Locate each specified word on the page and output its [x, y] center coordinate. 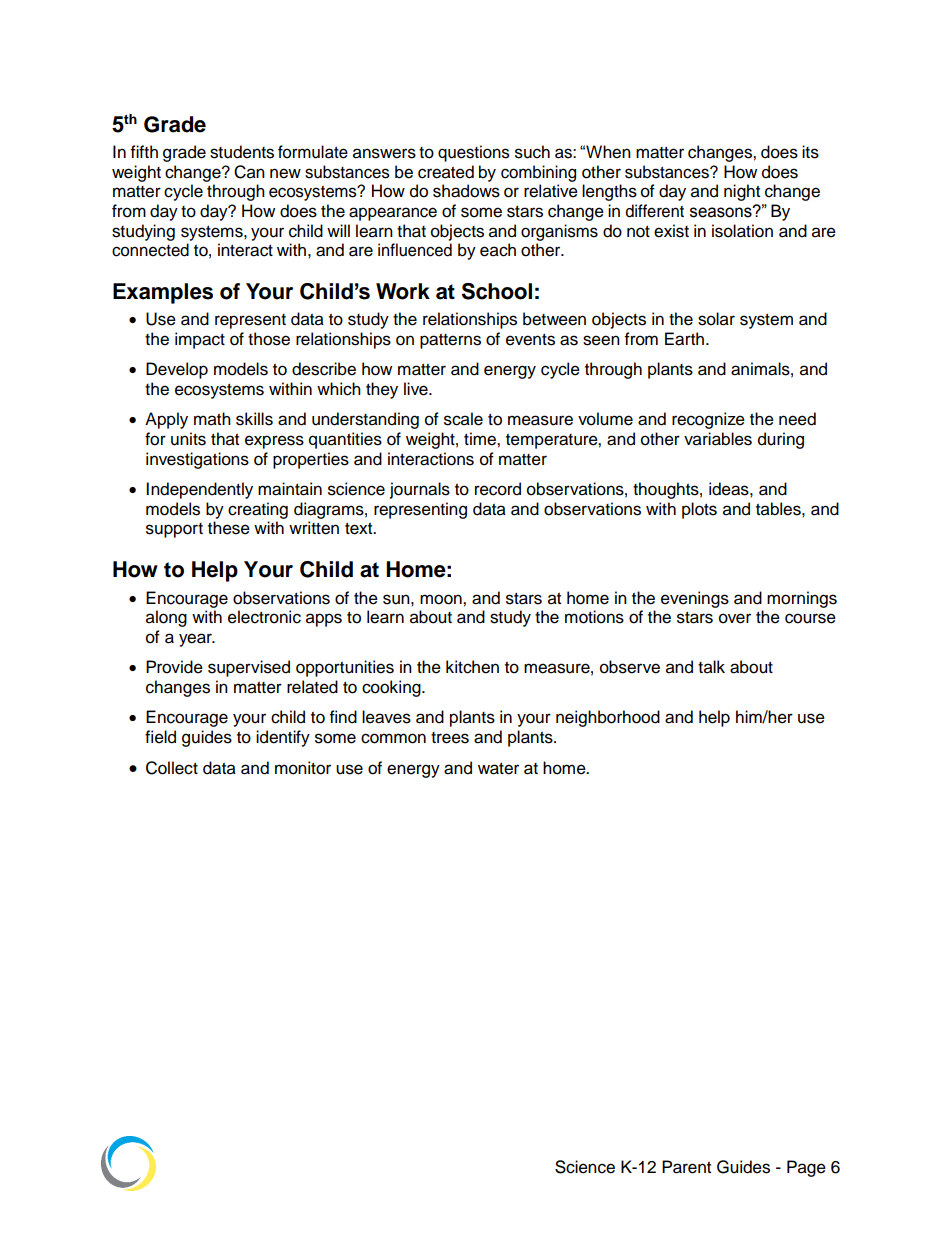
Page [806, 1168]
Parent [686, 1167]
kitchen [472, 667]
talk [711, 667]
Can [249, 172]
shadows [466, 191]
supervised [249, 668]
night [742, 192]
